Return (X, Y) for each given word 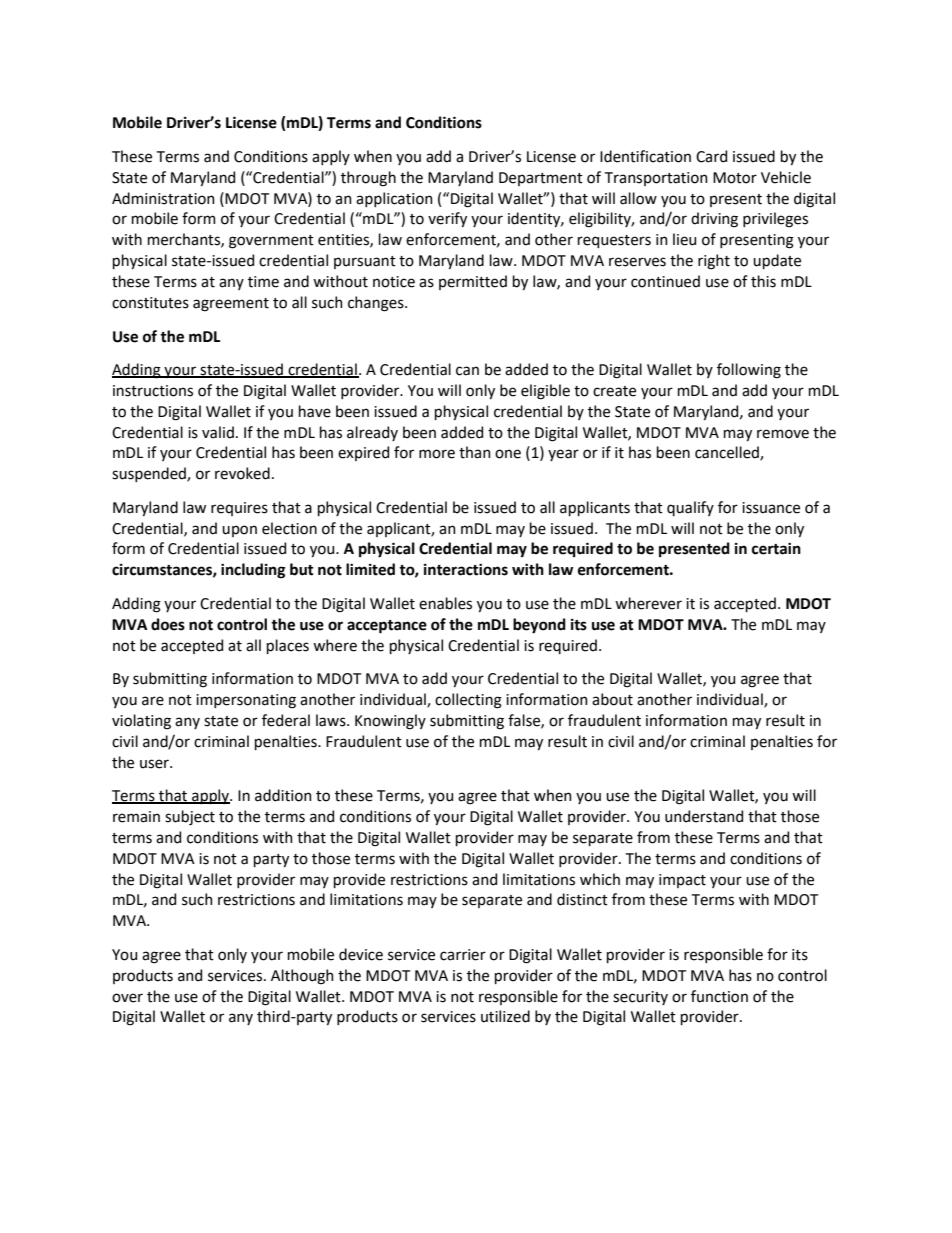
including (253, 571)
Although (302, 977)
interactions (466, 570)
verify (447, 219)
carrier (463, 955)
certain (776, 549)
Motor (735, 178)
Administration (163, 198)
